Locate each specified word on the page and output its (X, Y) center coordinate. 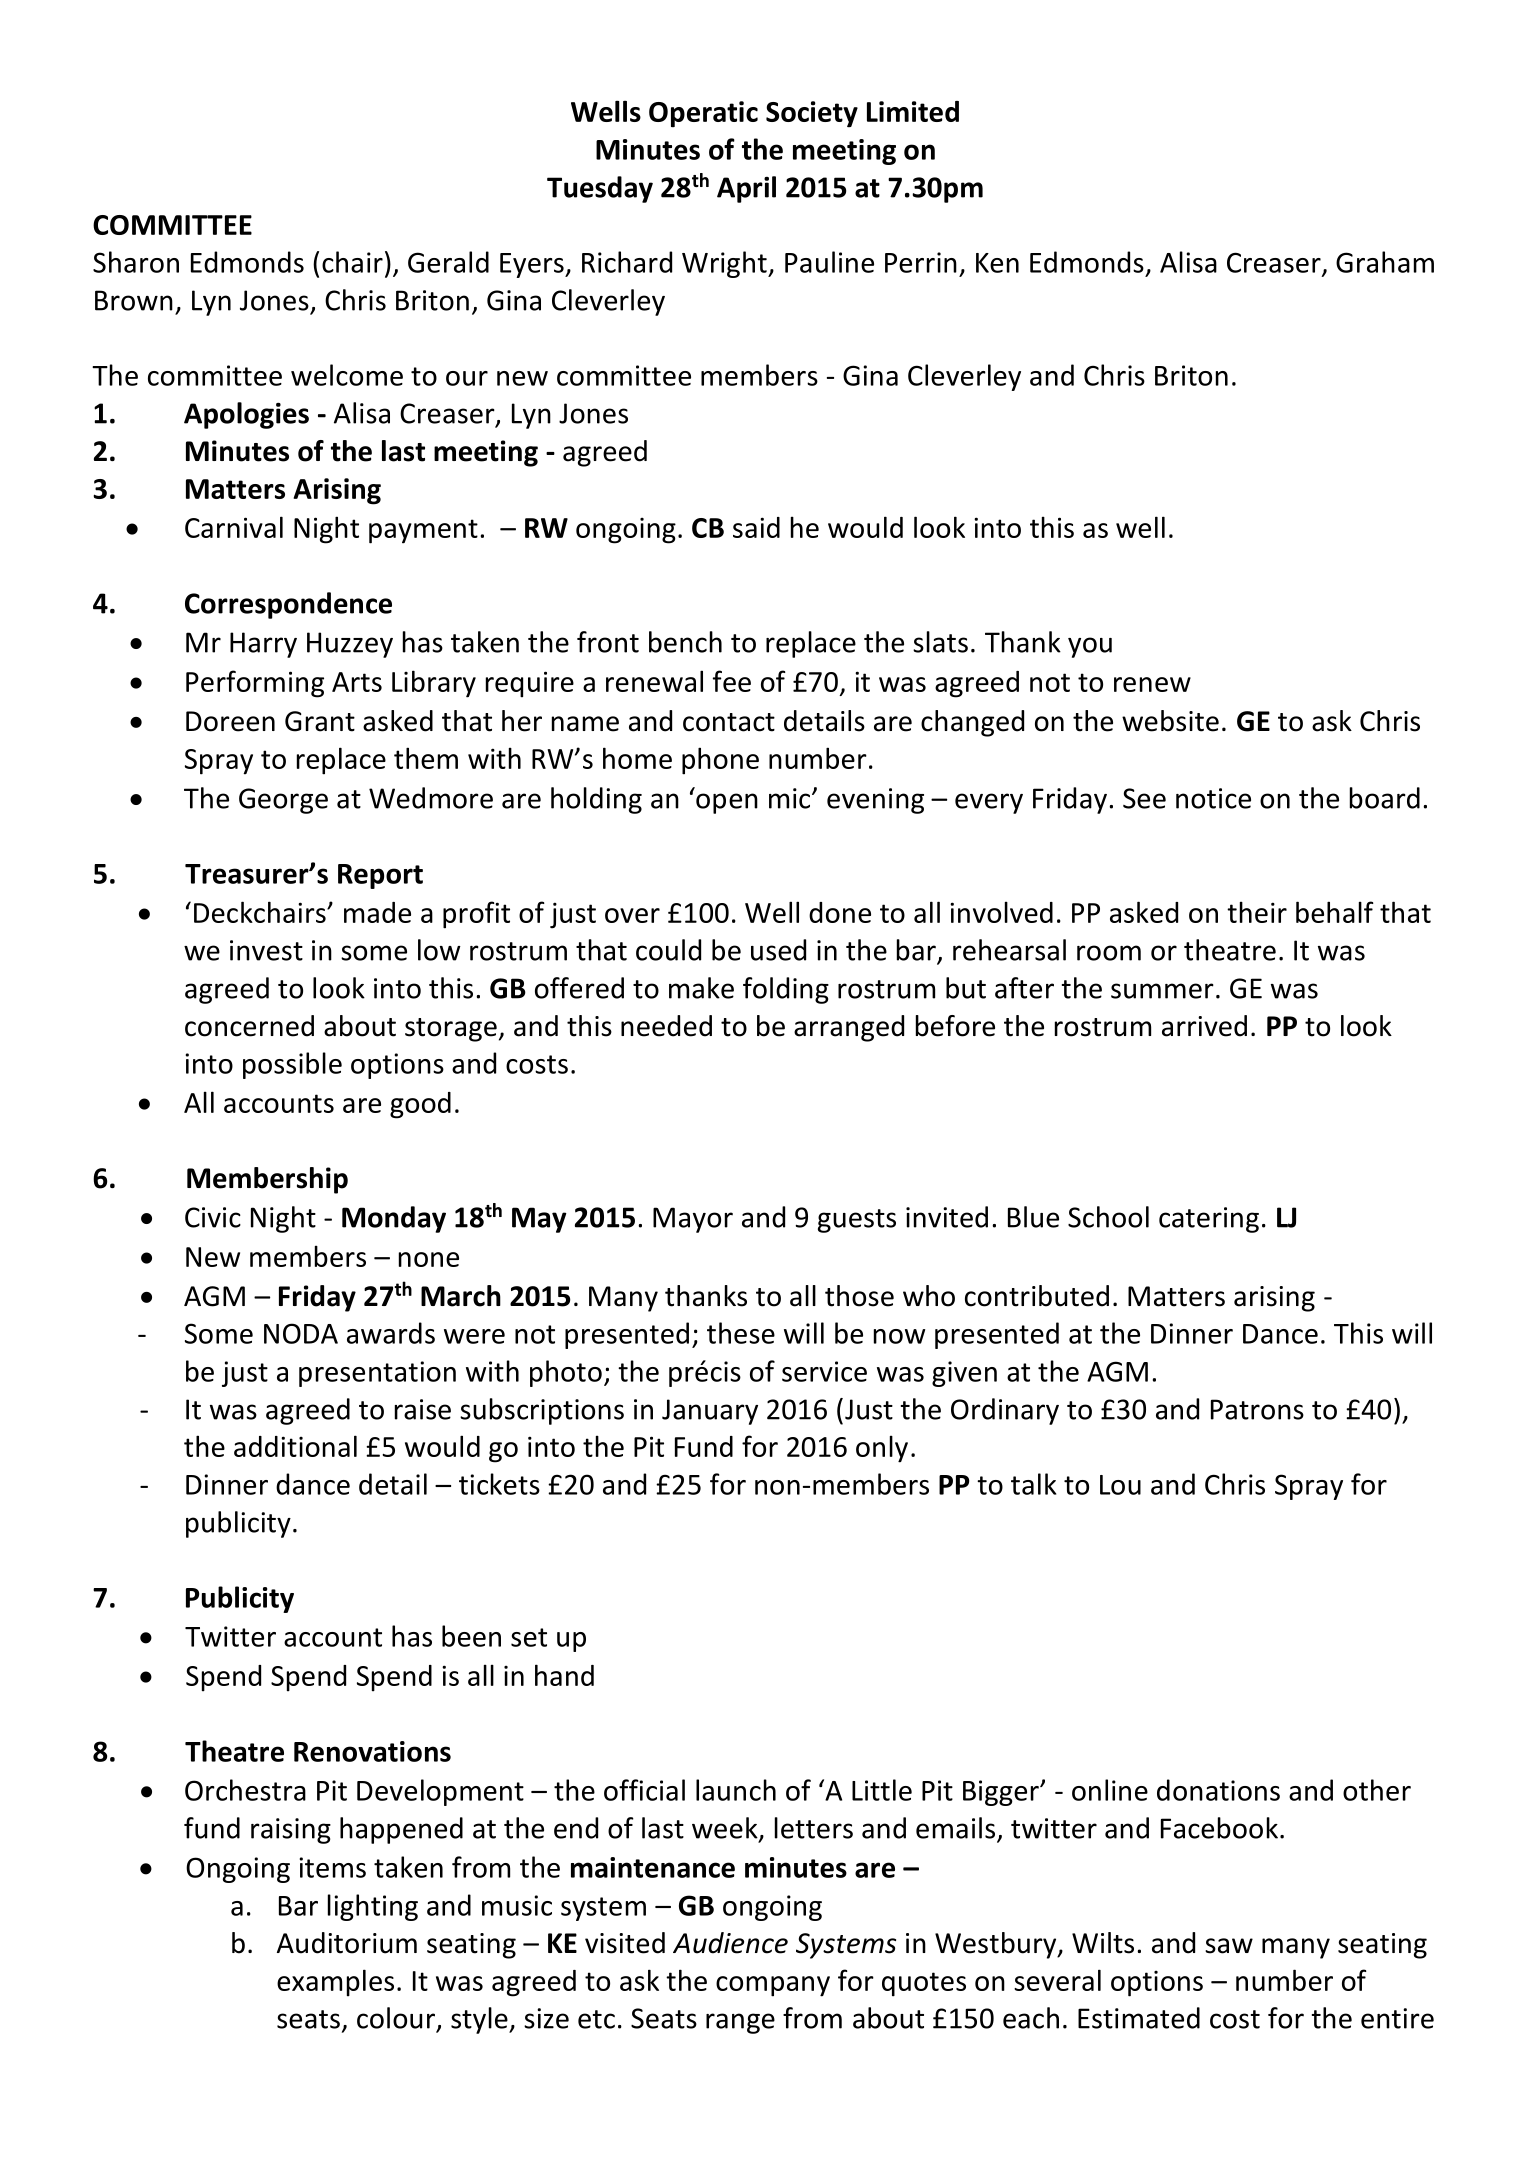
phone (720, 761)
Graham (1385, 262)
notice (1213, 798)
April (746, 189)
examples (335, 1983)
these (741, 1333)
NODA (301, 1333)
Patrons (1257, 1409)
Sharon (136, 262)
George (283, 801)
